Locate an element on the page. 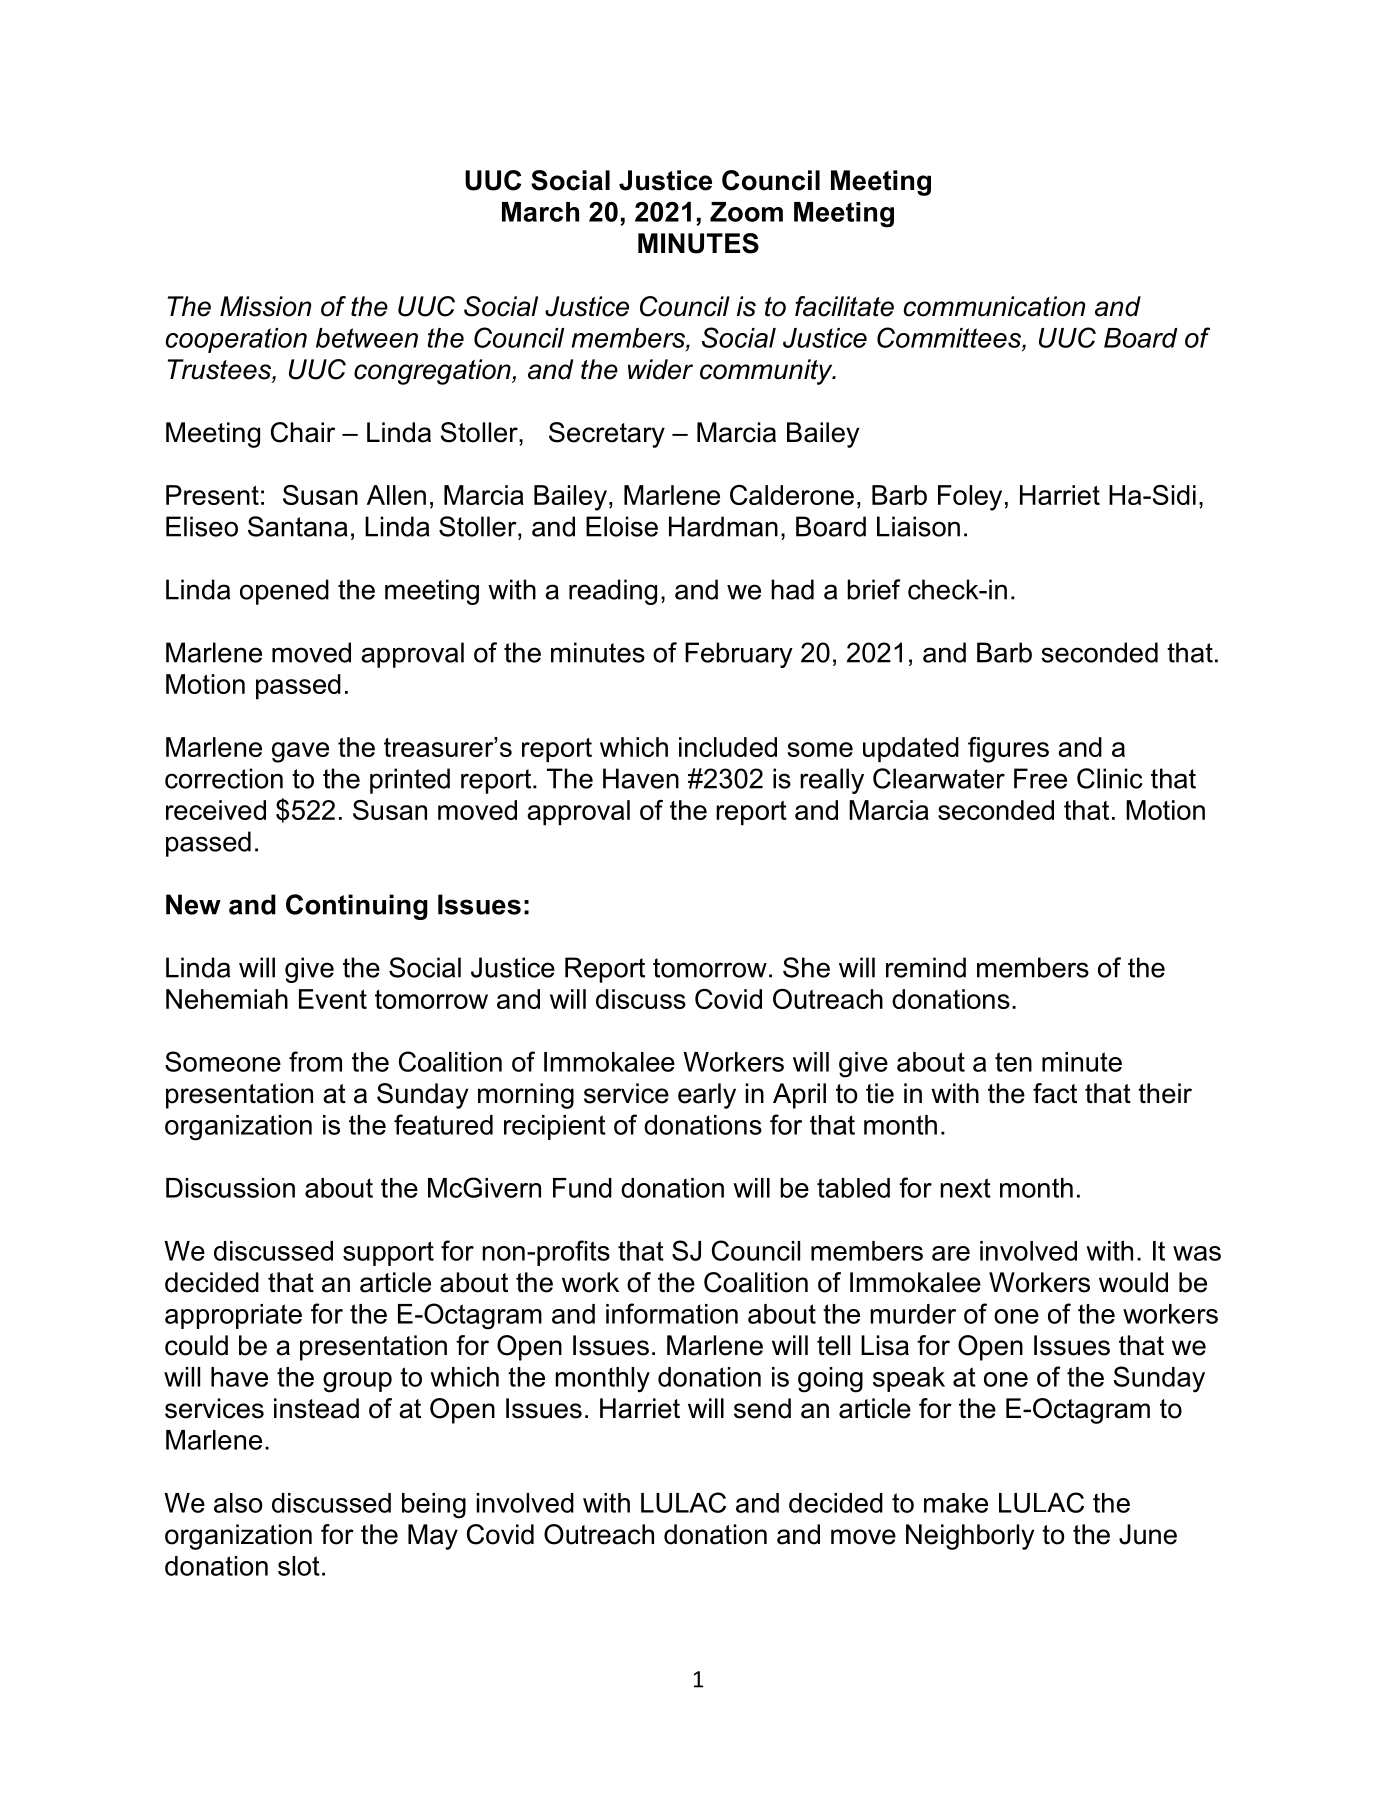 The width and height of the image is (1396, 1807). send is located at coordinates (762, 1408).
